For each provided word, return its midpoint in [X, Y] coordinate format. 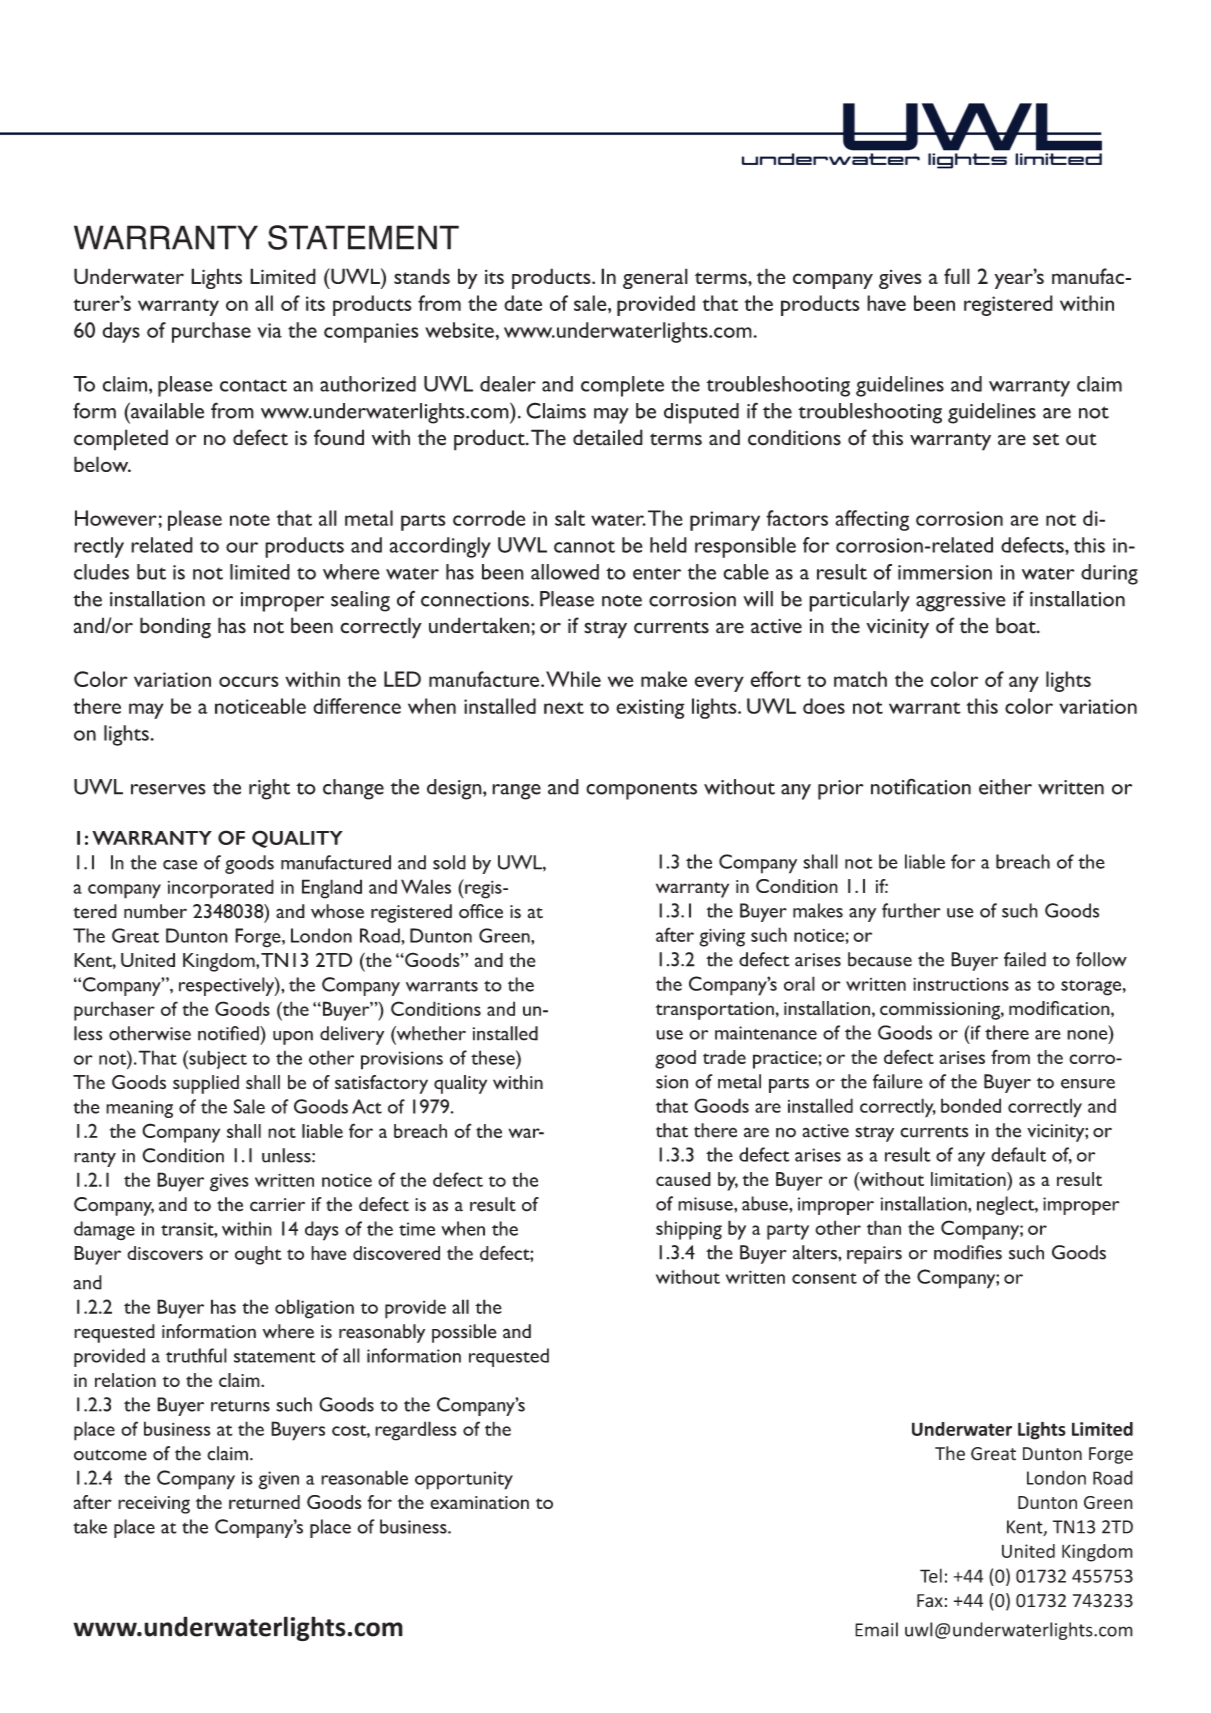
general [655, 278]
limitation [969, 1179]
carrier [277, 1205]
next [564, 708]
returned [264, 1502]
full [957, 276]
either [1005, 787]
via [270, 330]
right [269, 789]
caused [683, 1179]
